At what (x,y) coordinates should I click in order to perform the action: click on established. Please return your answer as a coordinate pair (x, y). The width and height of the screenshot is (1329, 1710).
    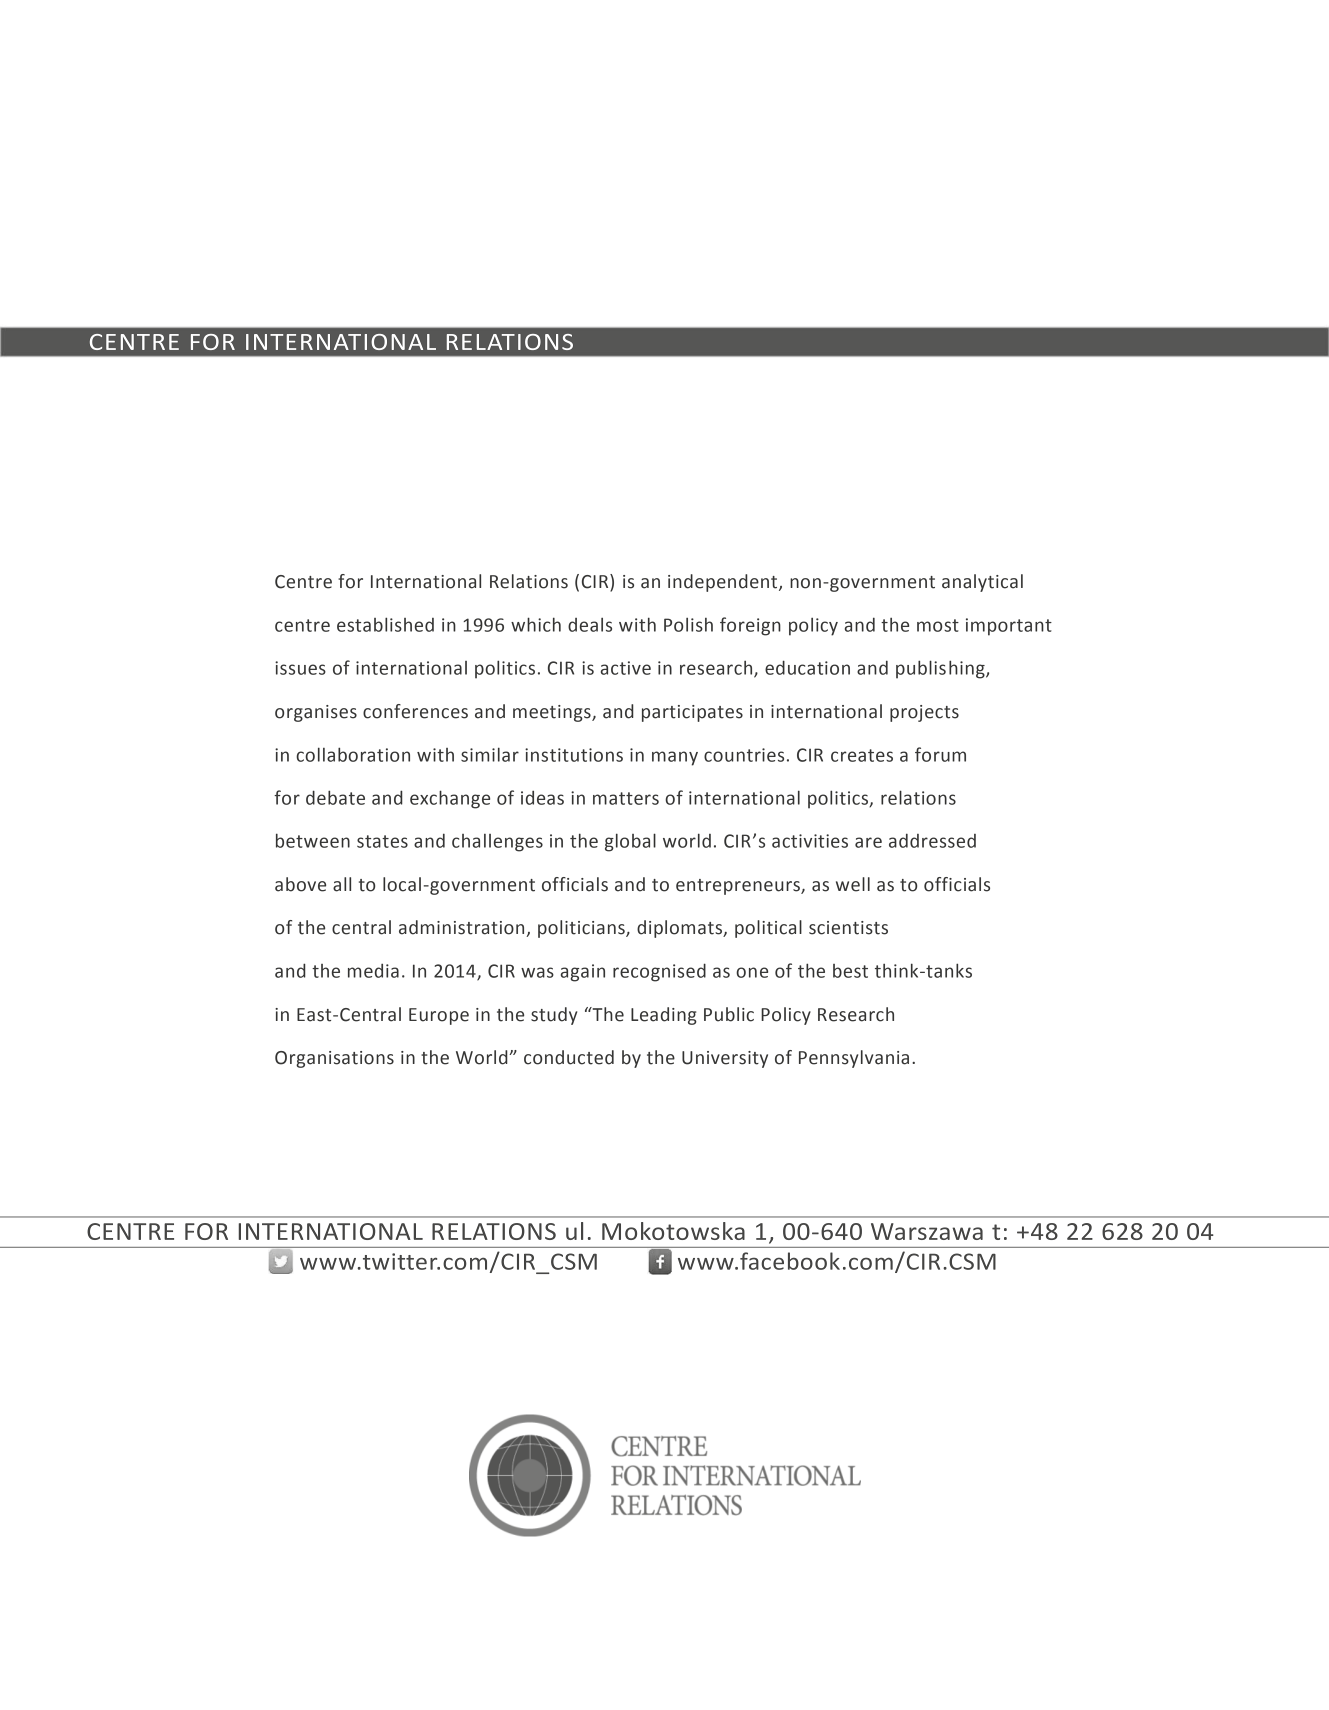
    Looking at the image, I should click on (385, 624).
